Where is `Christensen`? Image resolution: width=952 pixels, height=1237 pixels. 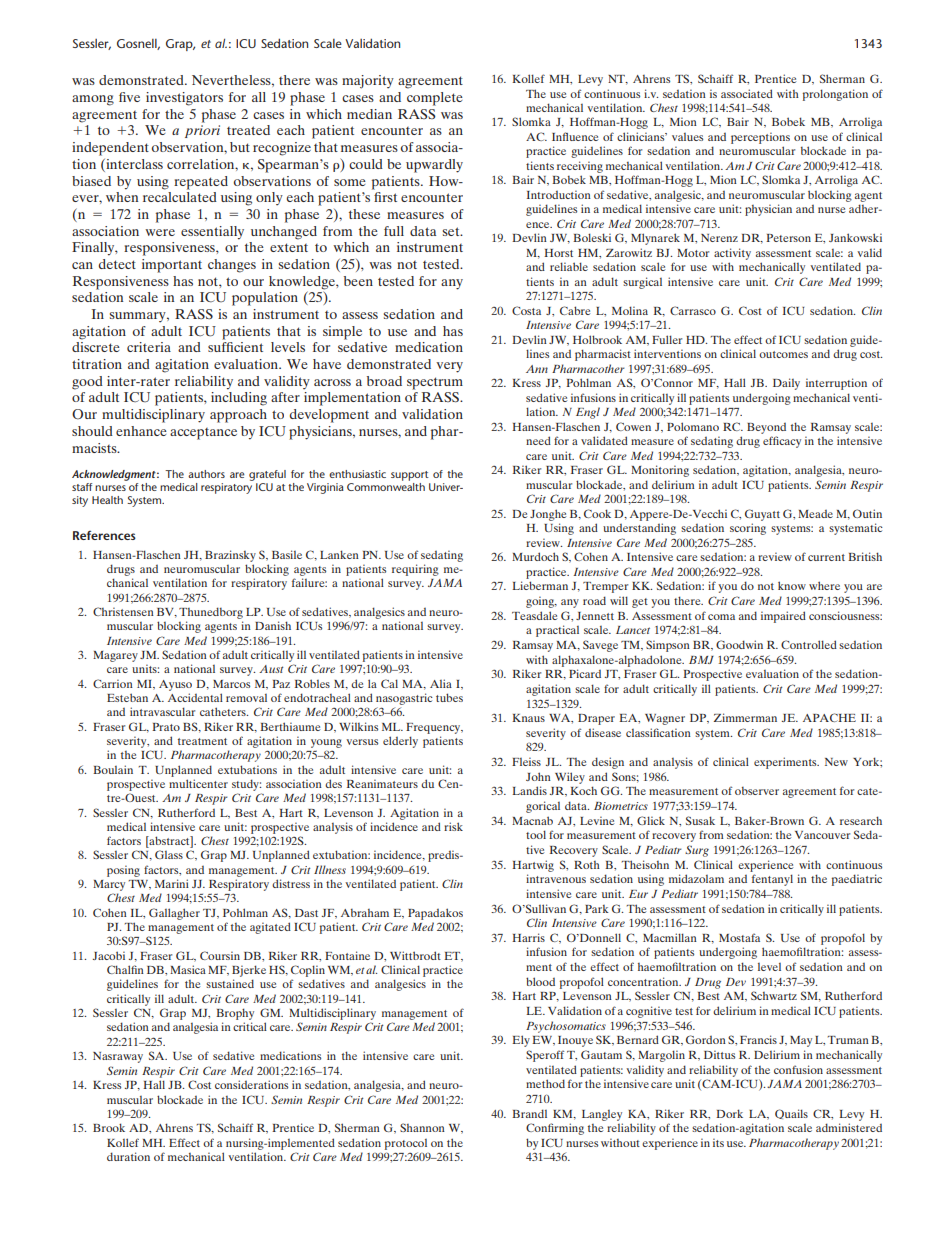 Christensen is located at coordinates (123, 611).
